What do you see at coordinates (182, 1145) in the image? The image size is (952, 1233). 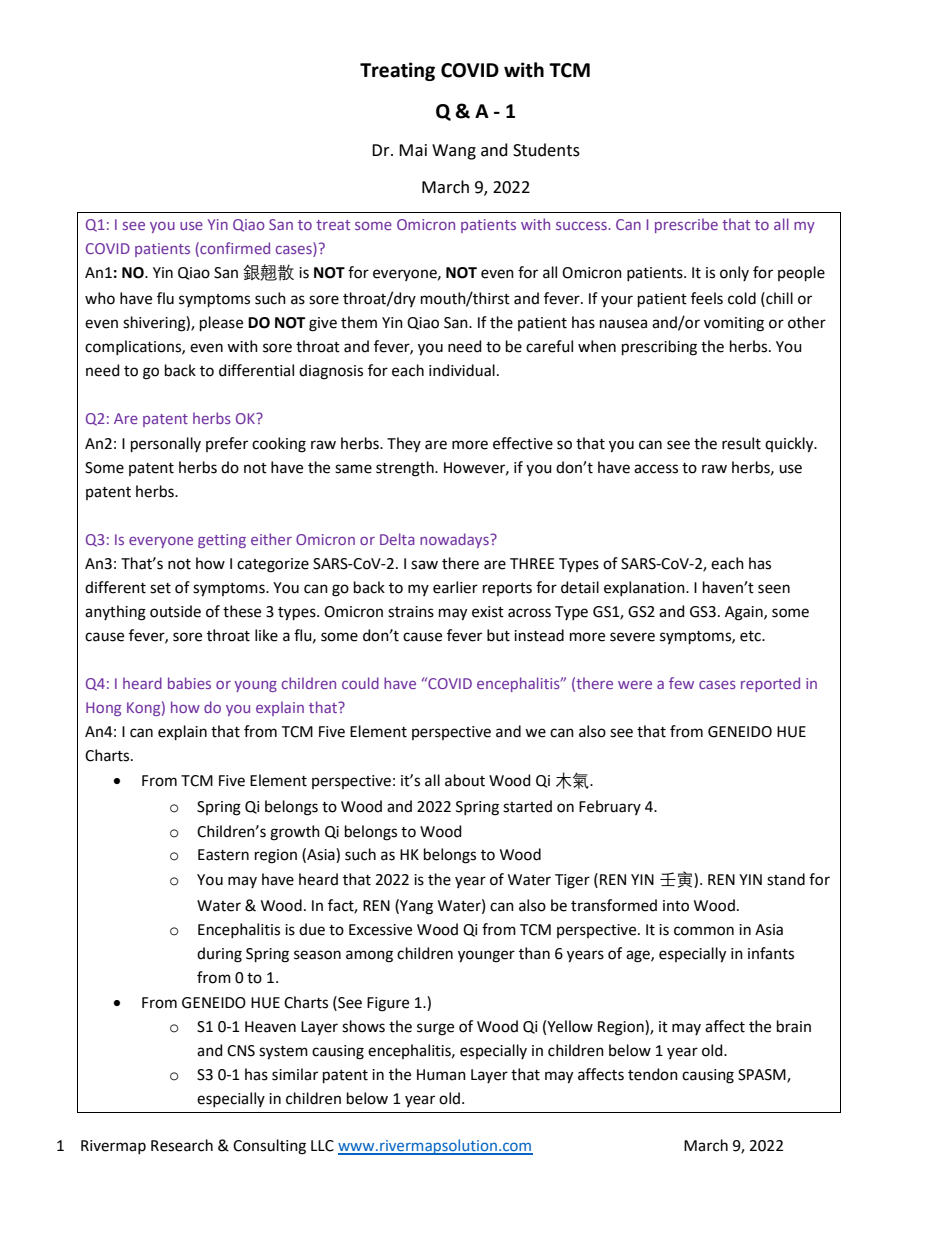 I see `Research` at bounding box center [182, 1145].
